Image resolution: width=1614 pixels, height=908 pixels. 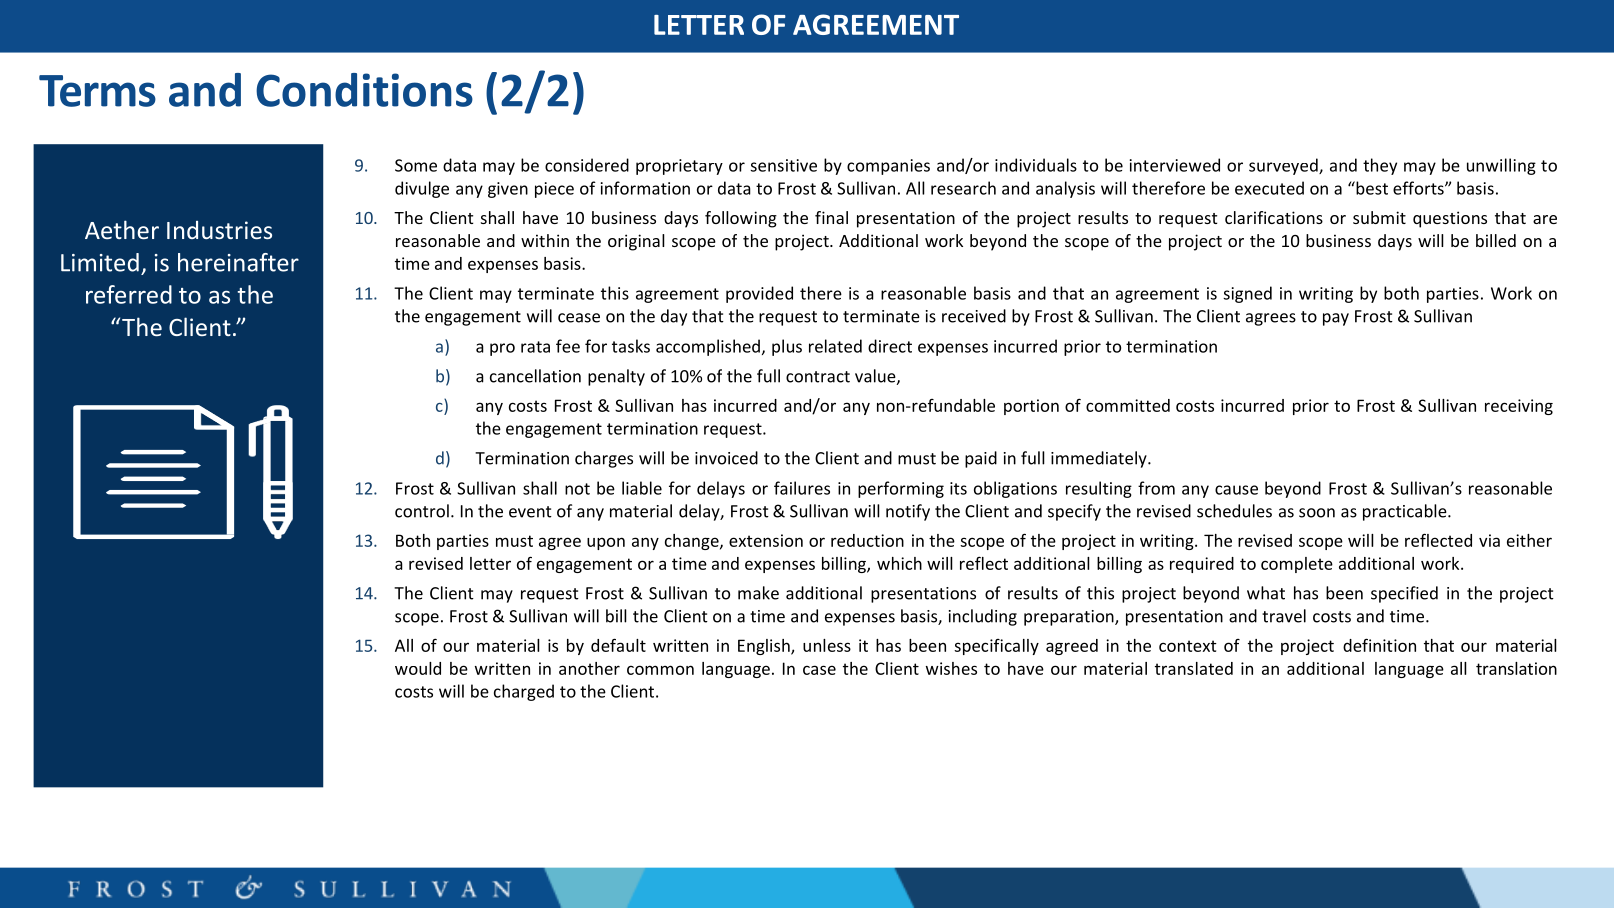 What do you see at coordinates (1519, 407) in the document?
I see `receiving` at bounding box center [1519, 407].
